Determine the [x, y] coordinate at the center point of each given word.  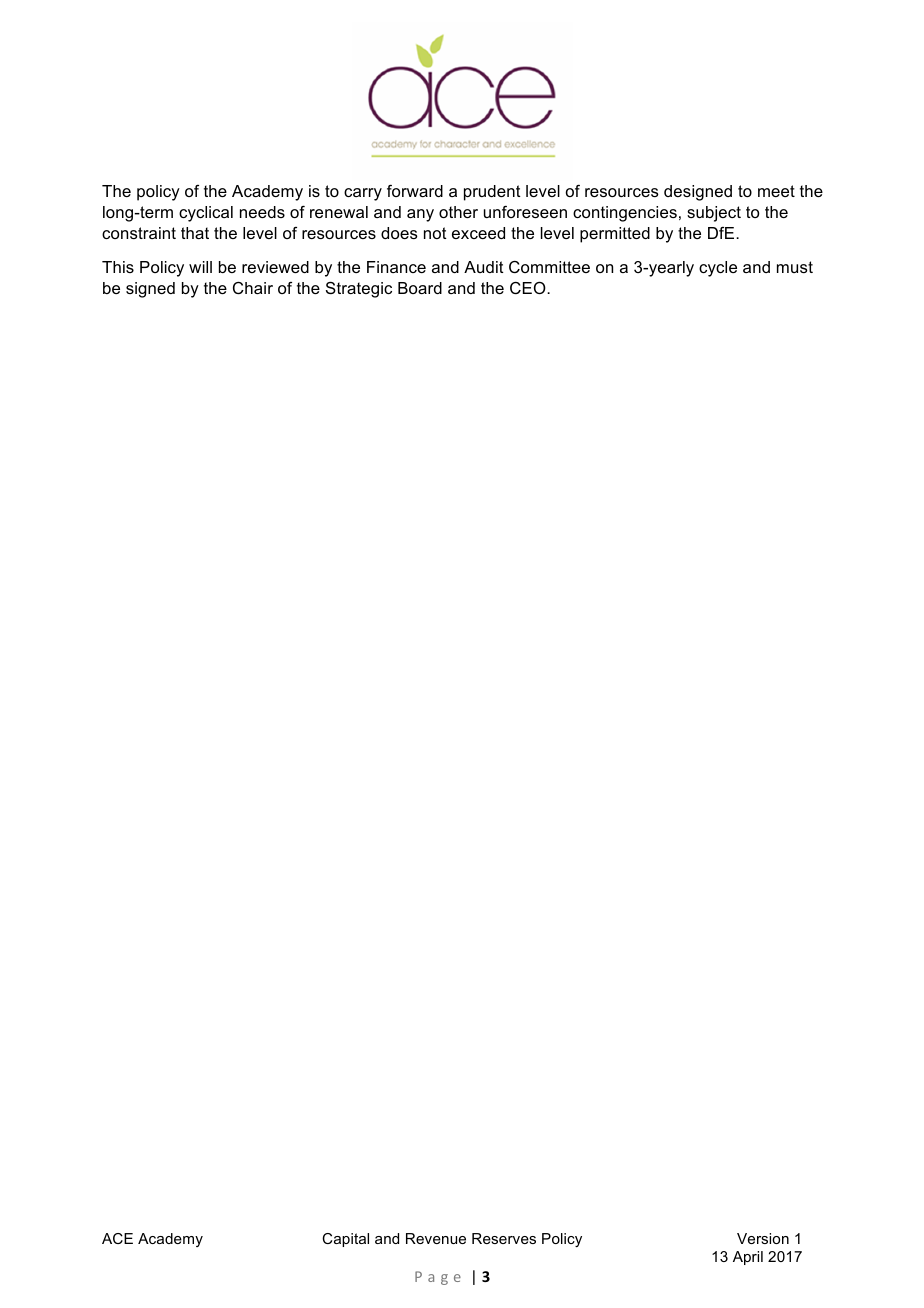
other [458, 212]
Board [420, 288]
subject [714, 214]
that [195, 233]
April [748, 1258]
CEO [529, 287]
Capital [345, 1240]
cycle [718, 269]
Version [763, 1238]
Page [438, 1278]
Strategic [359, 289]
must [795, 267]
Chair [253, 288]
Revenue [436, 1238]
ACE [117, 1238]
